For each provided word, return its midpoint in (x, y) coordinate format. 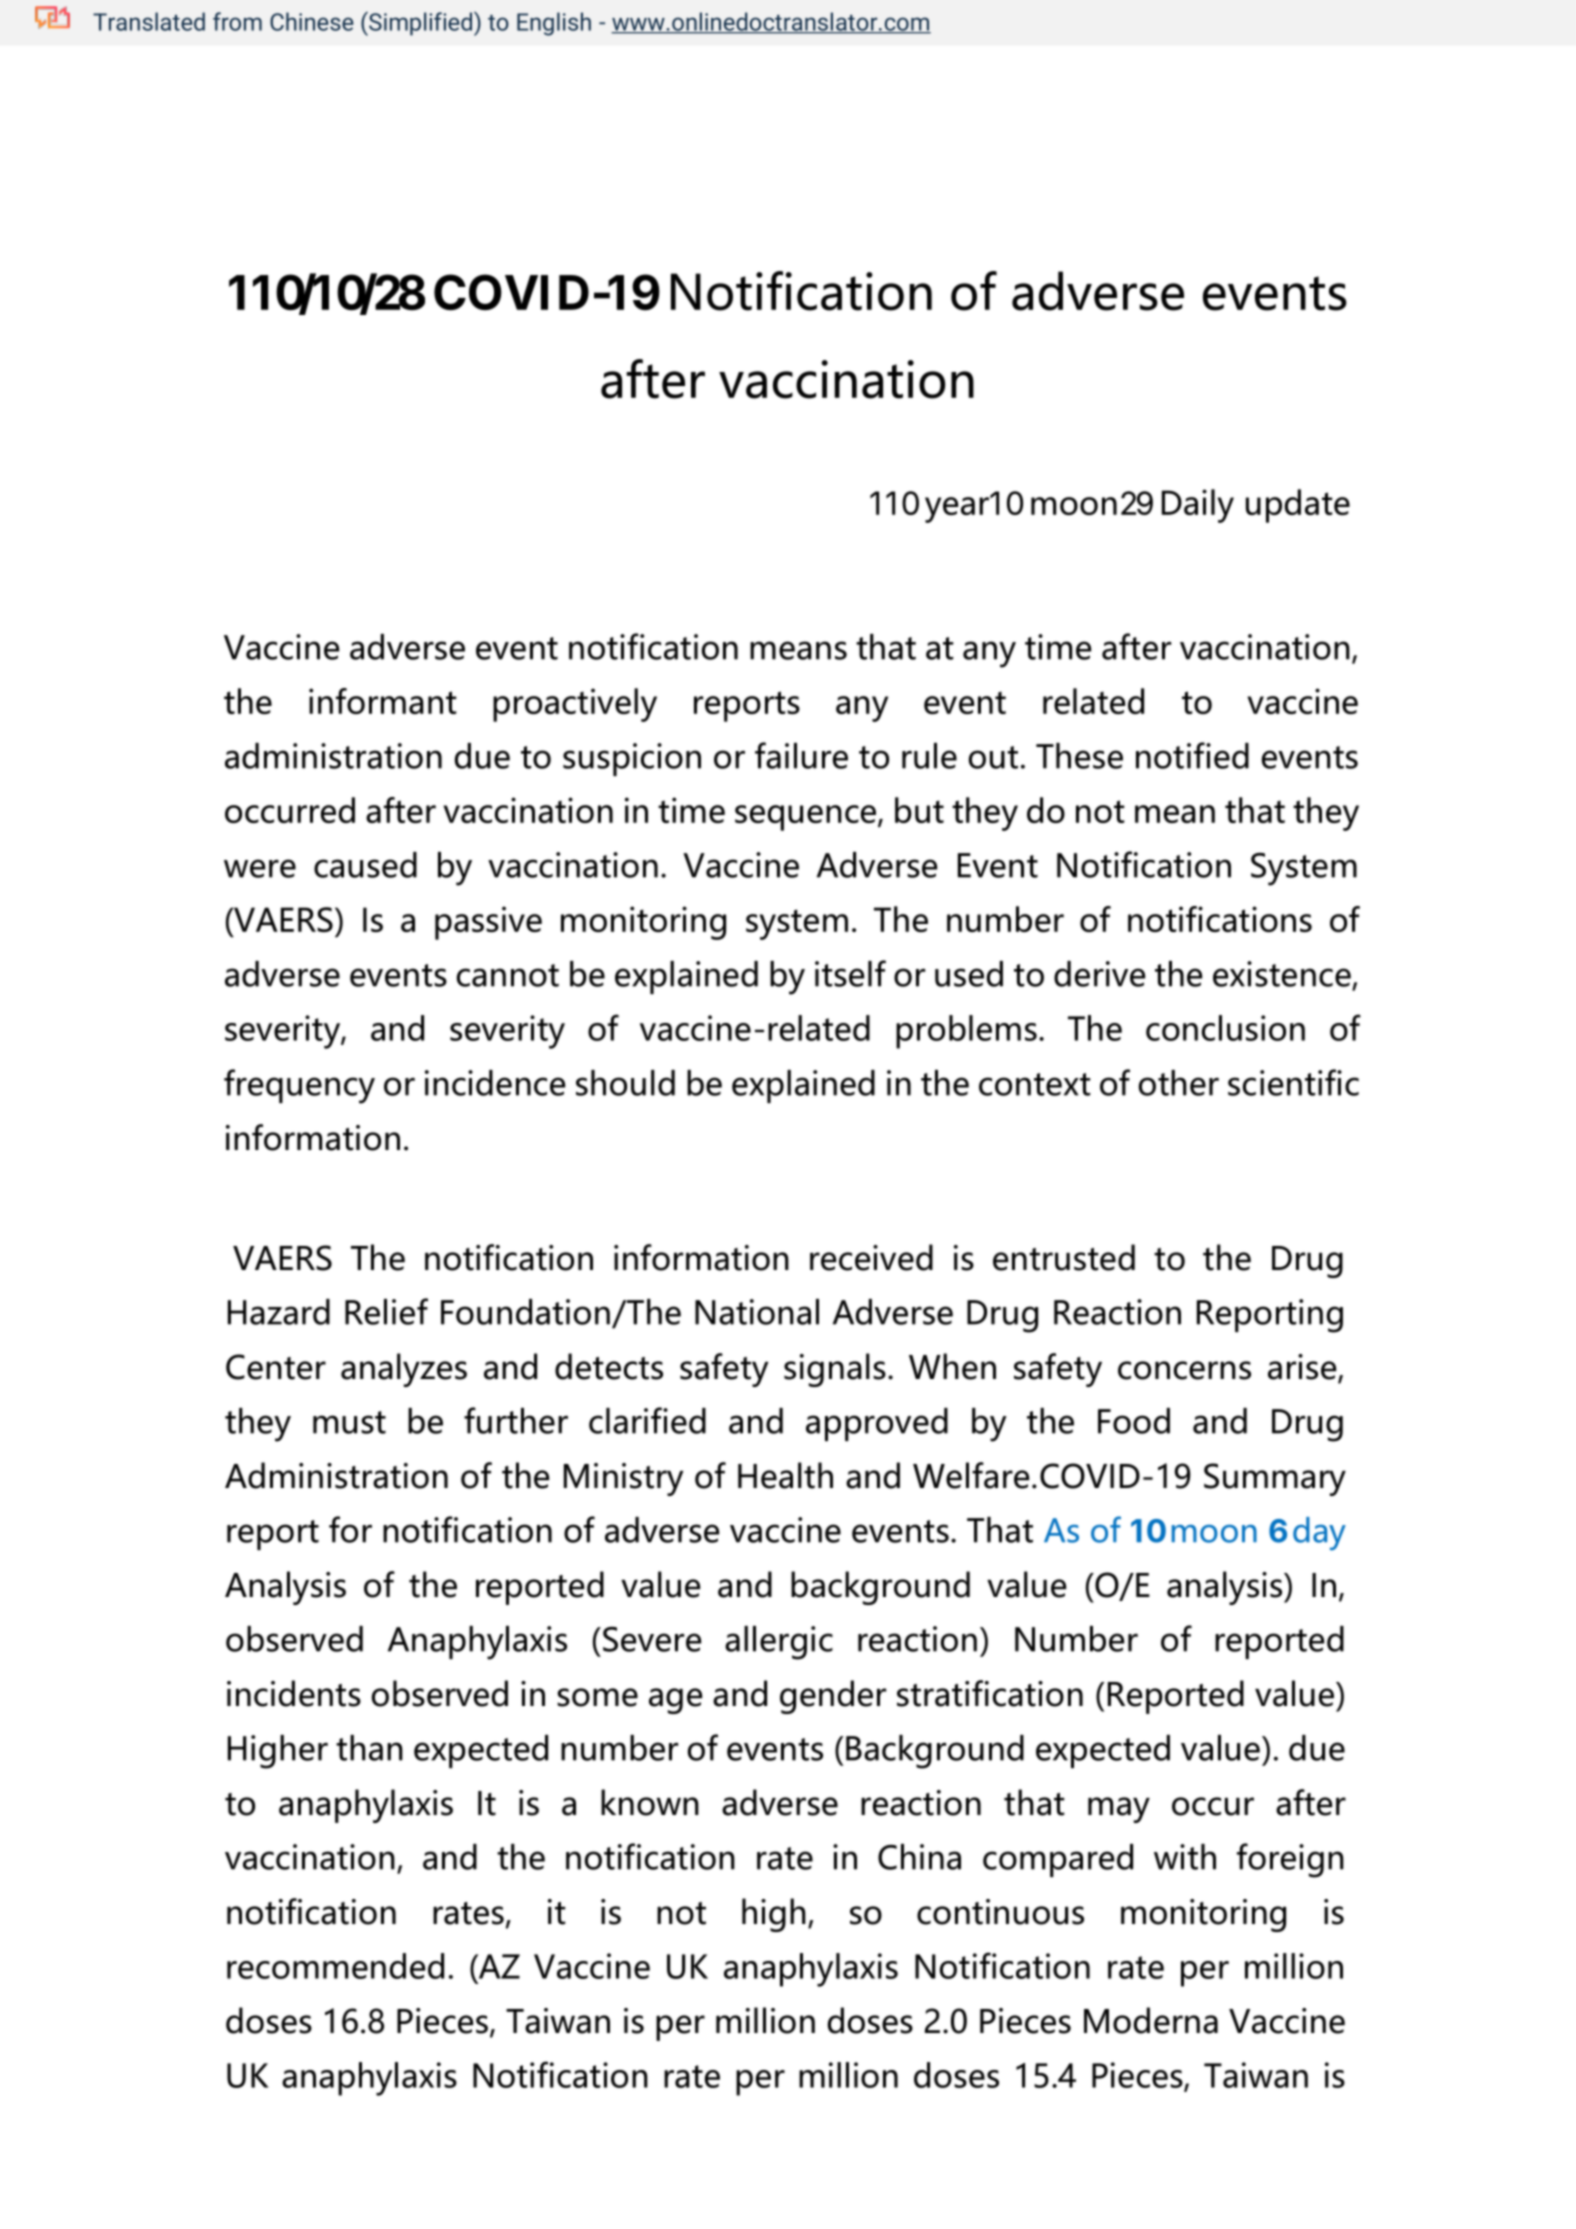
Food (1134, 1421)
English (554, 24)
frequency (299, 1086)
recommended (335, 1966)
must (349, 1422)
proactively (575, 705)
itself (850, 973)
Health (785, 1475)
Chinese (312, 21)
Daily (1198, 506)
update (1298, 506)
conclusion (1225, 1028)
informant (383, 701)
